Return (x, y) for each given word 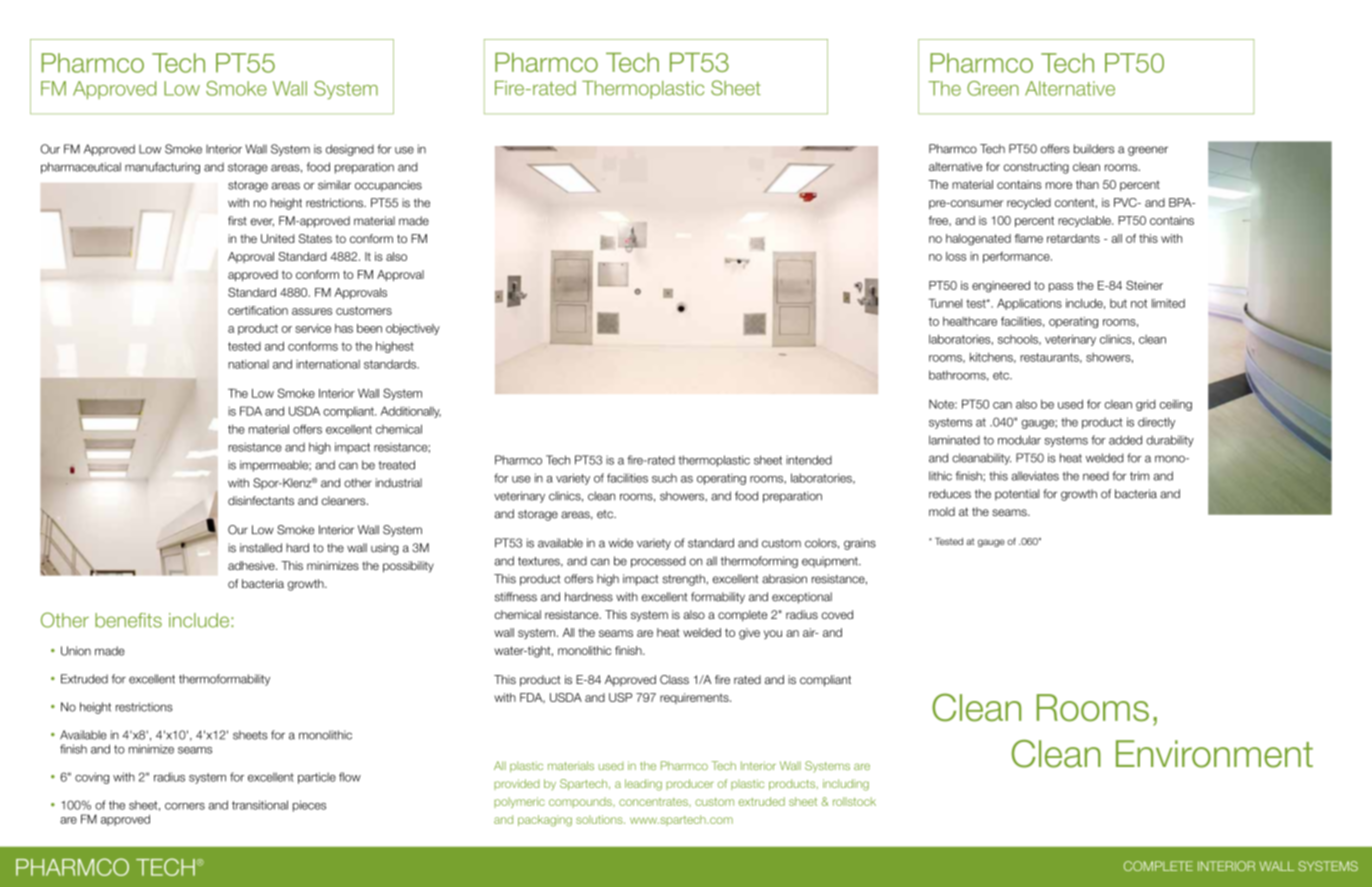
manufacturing (162, 168)
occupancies (388, 186)
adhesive (252, 565)
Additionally (411, 412)
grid (1146, 405)
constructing (1036, 168)
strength (683, 580)
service (313, 328)
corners (185, 806)
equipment (831, 562)
